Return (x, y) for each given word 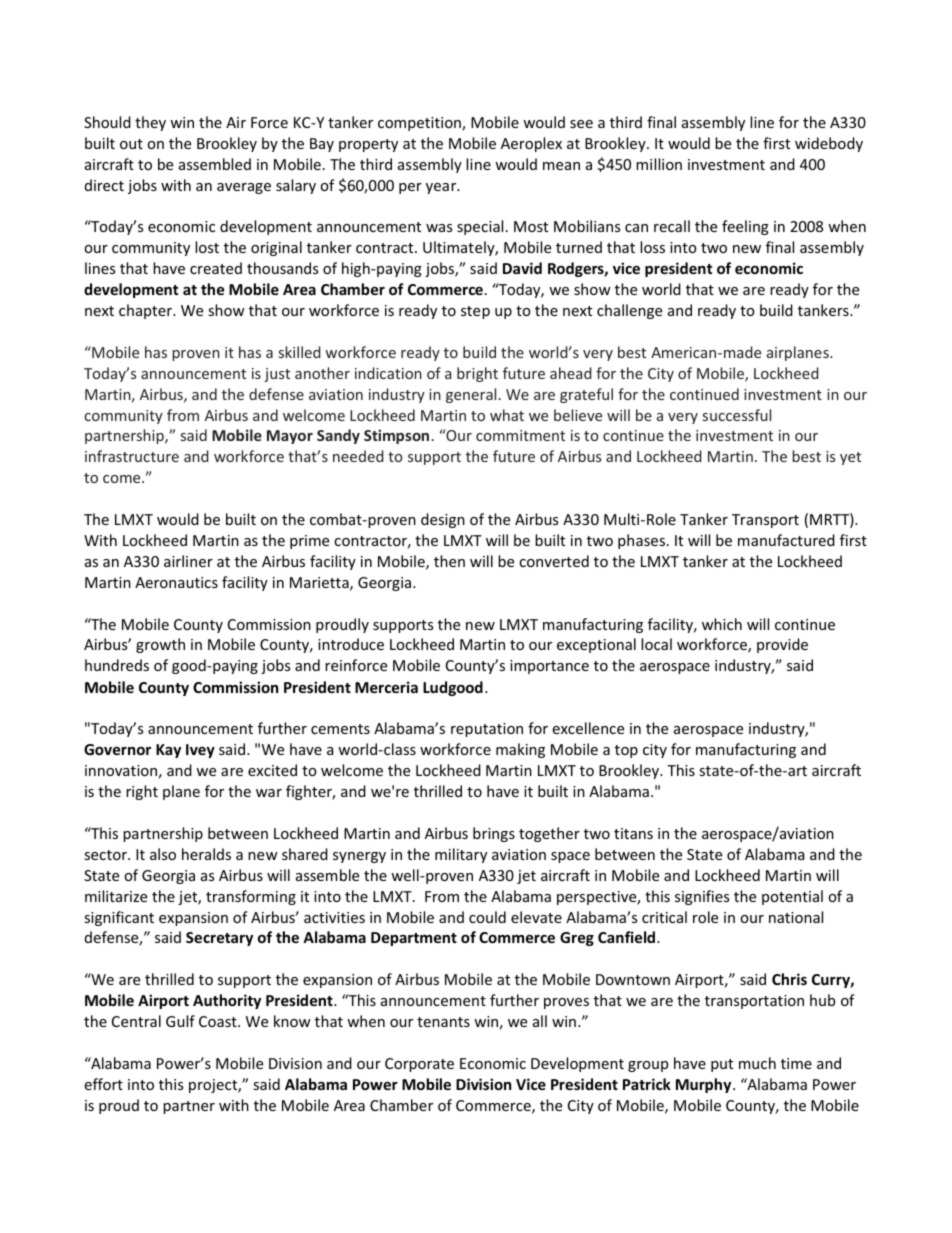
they (150, 123)
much (757, 1063)
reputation (487, 730)
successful (737, 415)
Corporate (419, 1065)
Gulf (180, 1021)
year (442, 188)
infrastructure (132, 456)
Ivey (200, 751)
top (626, 751)
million (659, 164)
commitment (520, 435)
